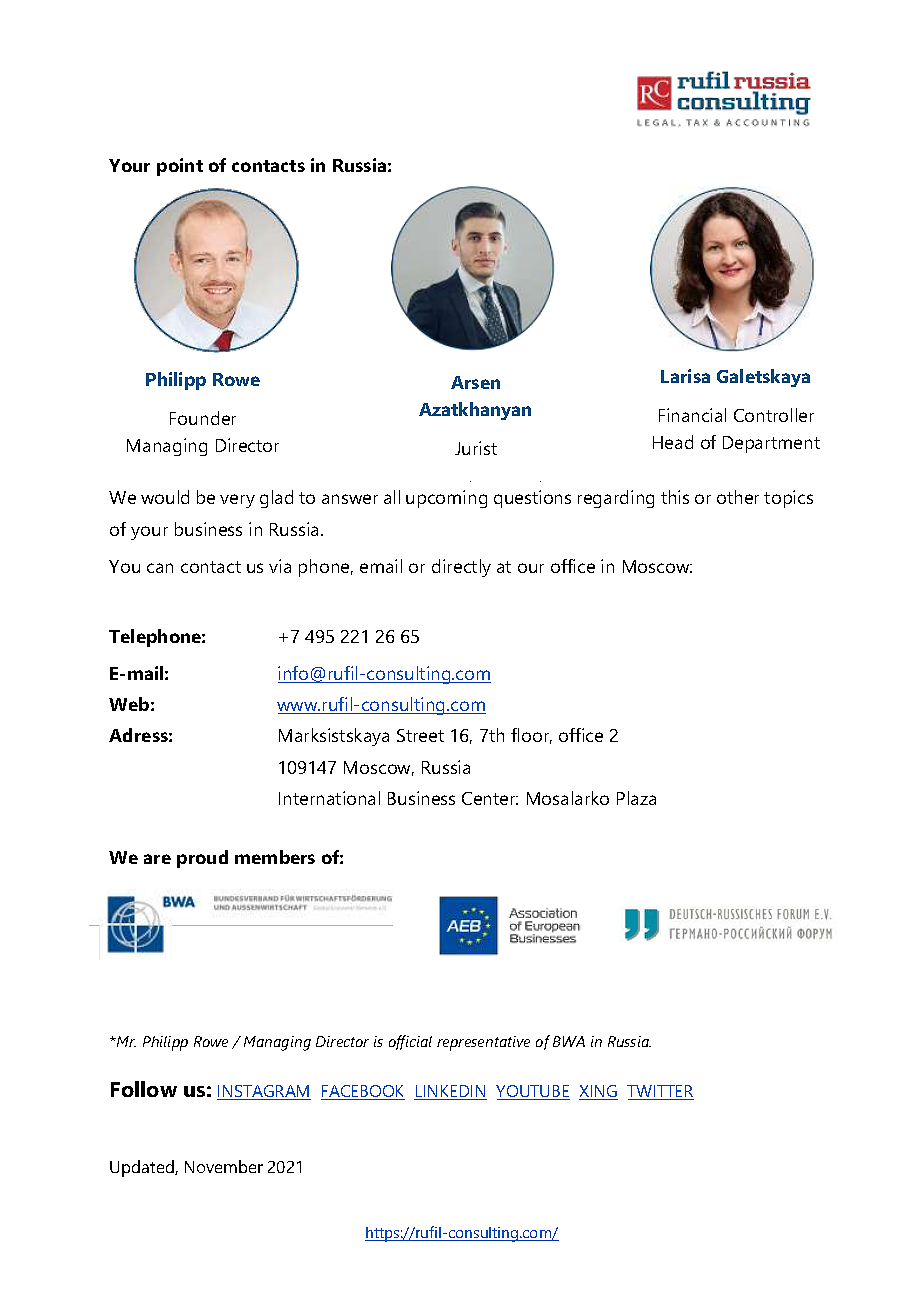  Describe the element at coordinates (475, 382) in the image. I see `Arsen` at that location.
